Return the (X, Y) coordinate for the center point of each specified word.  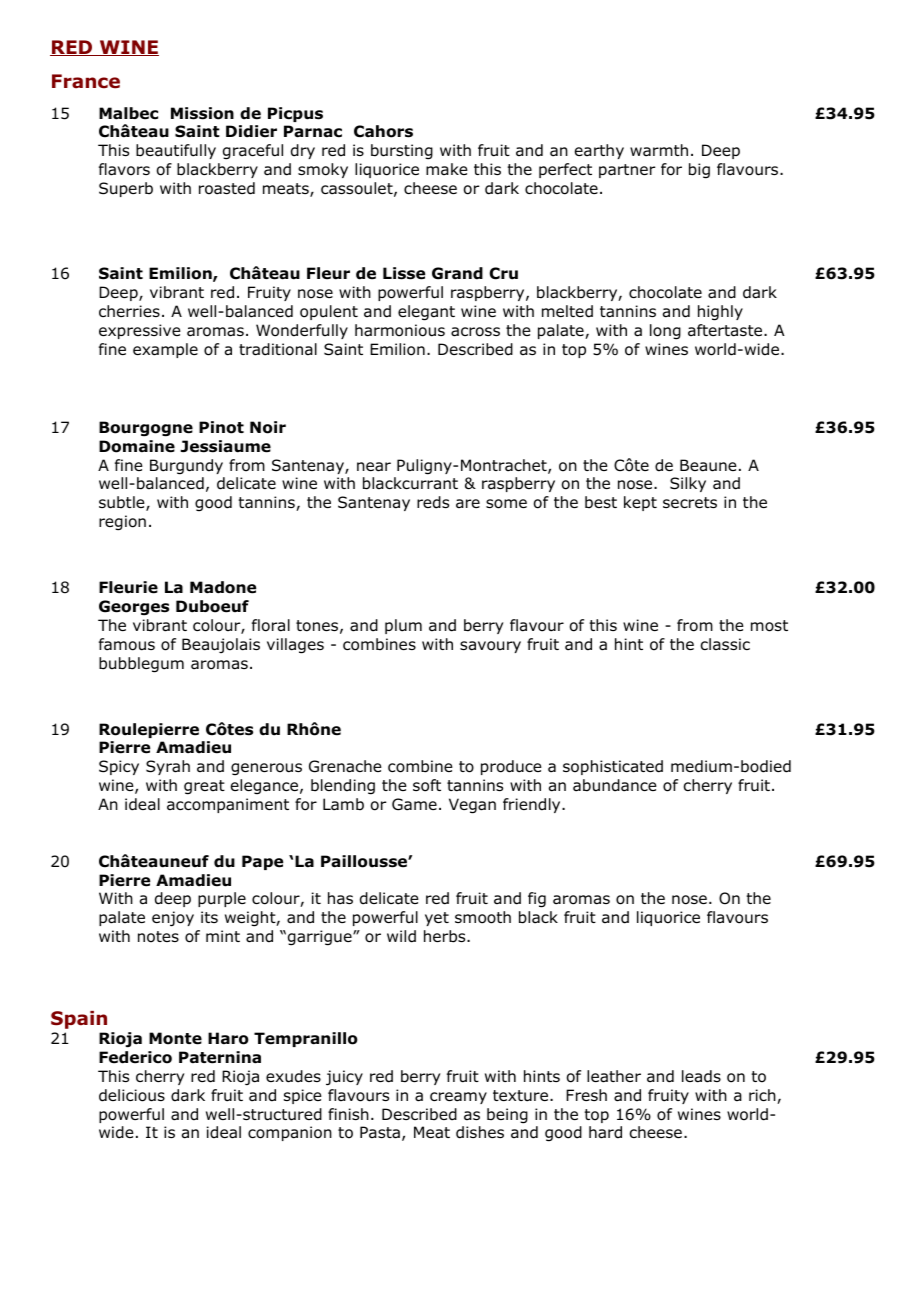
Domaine (137, 446)
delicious (132, 1095)
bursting (402, 152)
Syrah (168, 767)
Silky (688, 484)
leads (701, 1076)
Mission (202, 113)
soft (427, 785)
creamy (458, 1098)
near (374, 467)
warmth (659, 150)
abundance (615, 785)
